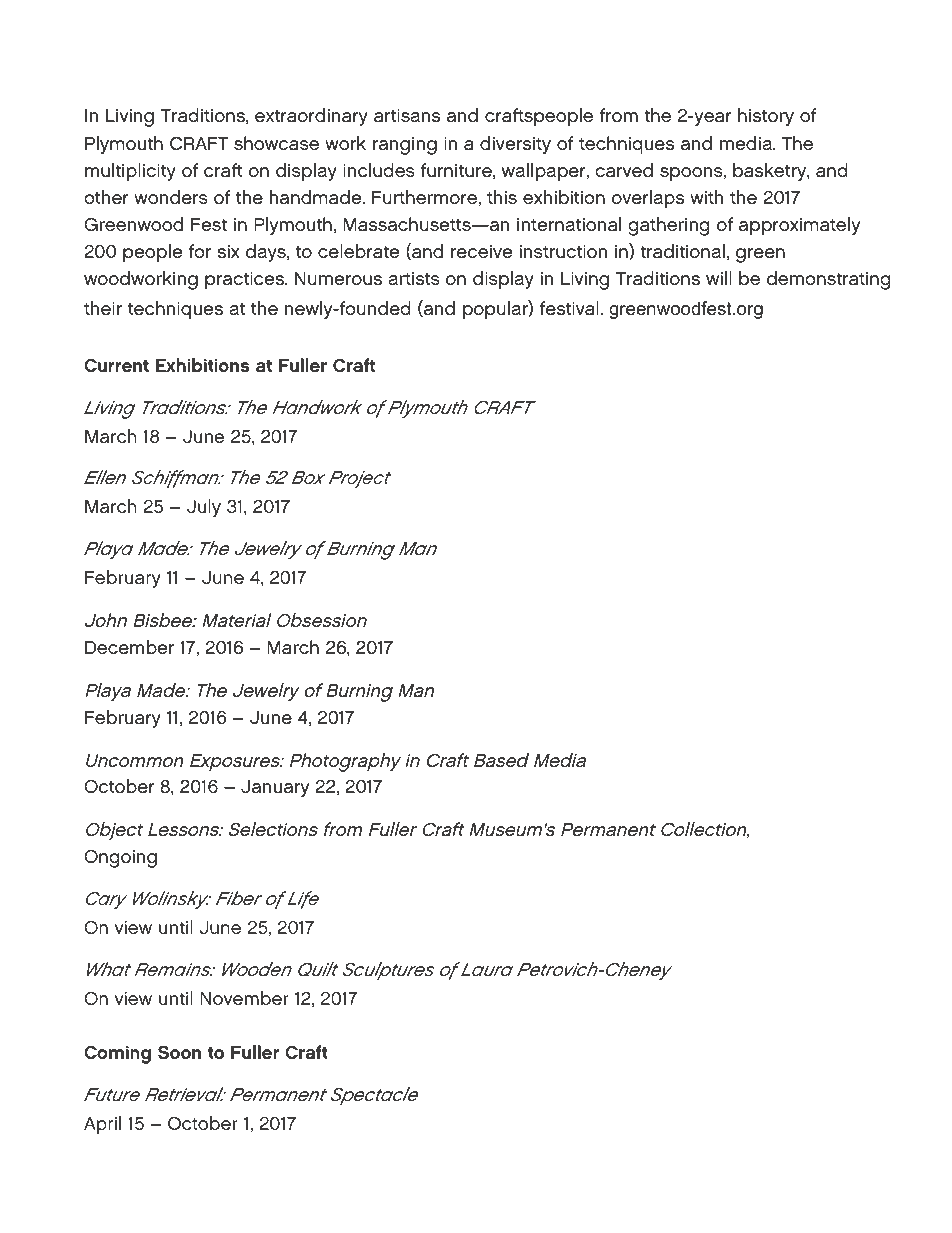  I want to click on multiplicity, so click(130, 172).
